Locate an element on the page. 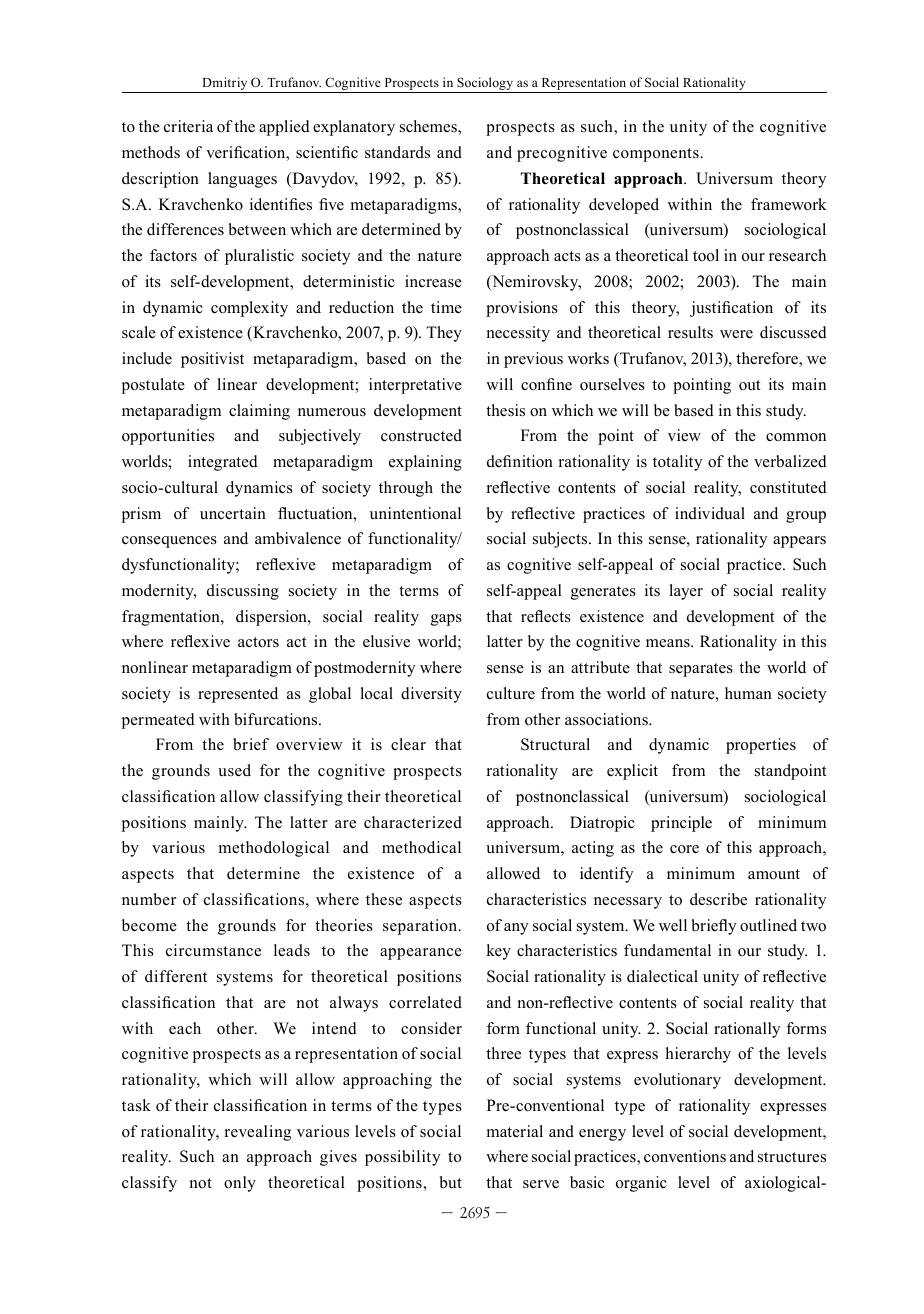 The image size is (924, 1314). criteria is located at coordinates (188, 126).
